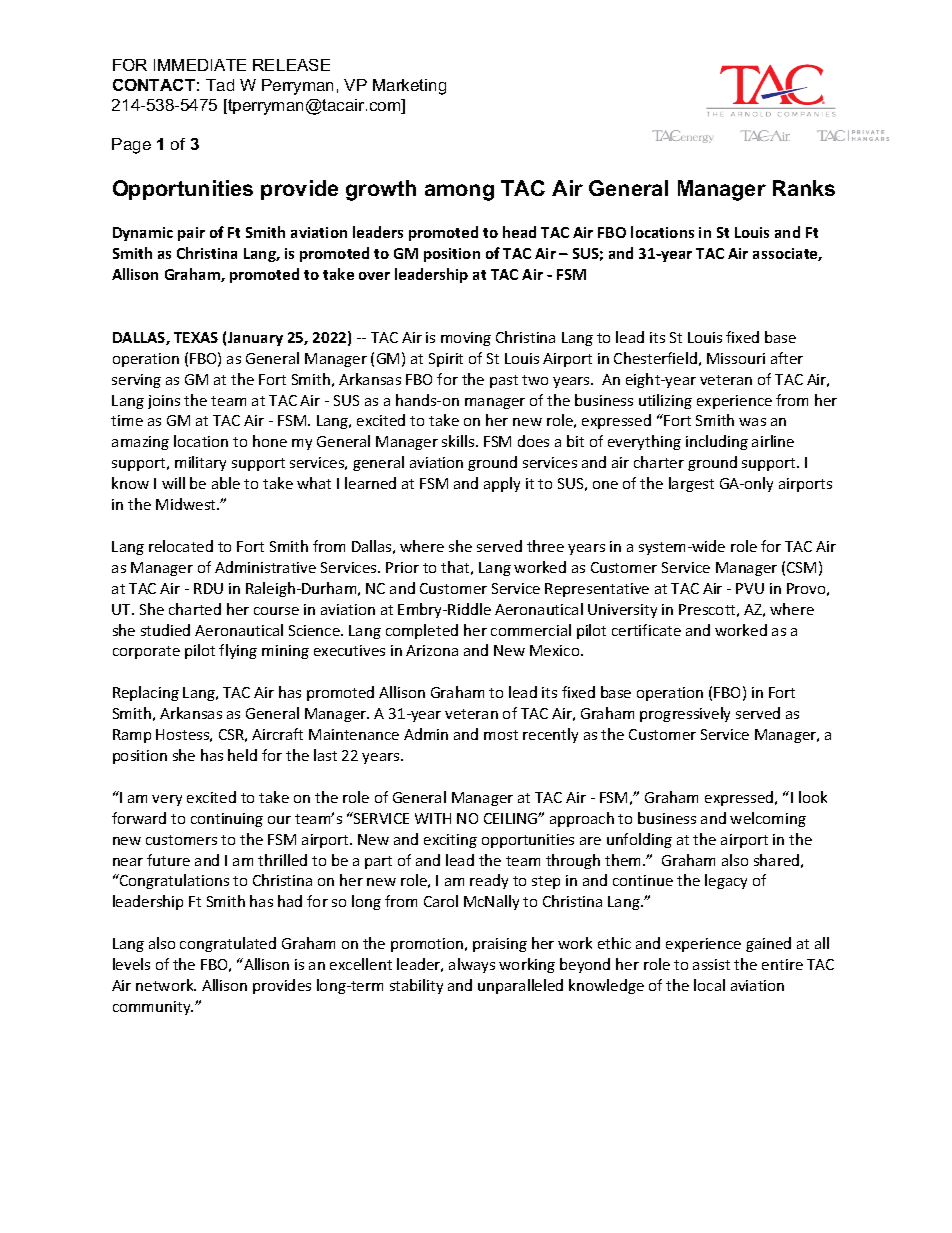  What do you see at coordinates (736, 358) in the screenshot?
I see `Missouri` at bounding box center [736, 358].
